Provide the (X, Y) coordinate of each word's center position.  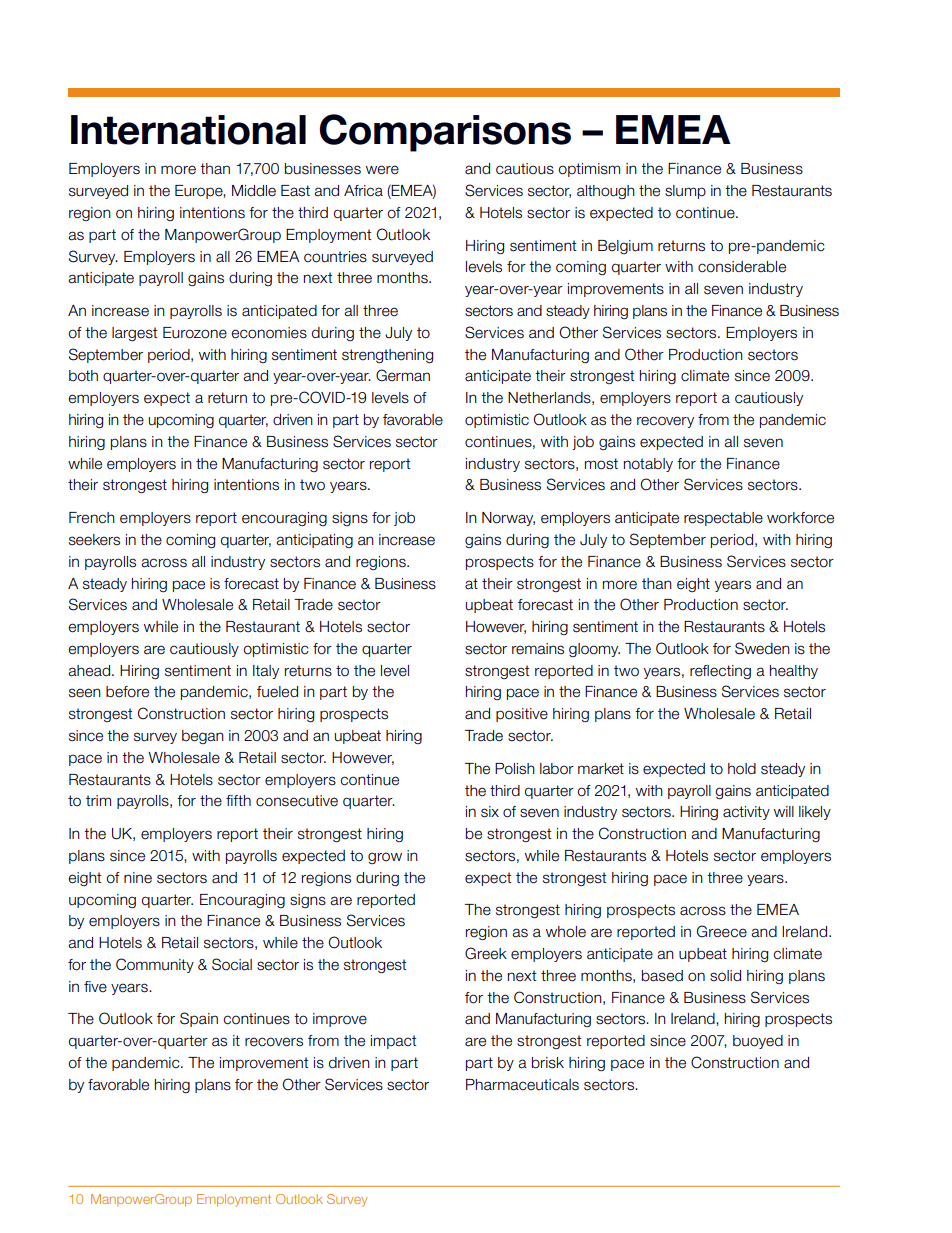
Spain (199, 1019)
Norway (508, 519)
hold (742, 769)
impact (393, 1042)
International (188, 130)
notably (648, 465)
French (92, 518)
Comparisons (445, 133)
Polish (515, 769)
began (203, 737)
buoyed (758, 1042)
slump (685, 192)
